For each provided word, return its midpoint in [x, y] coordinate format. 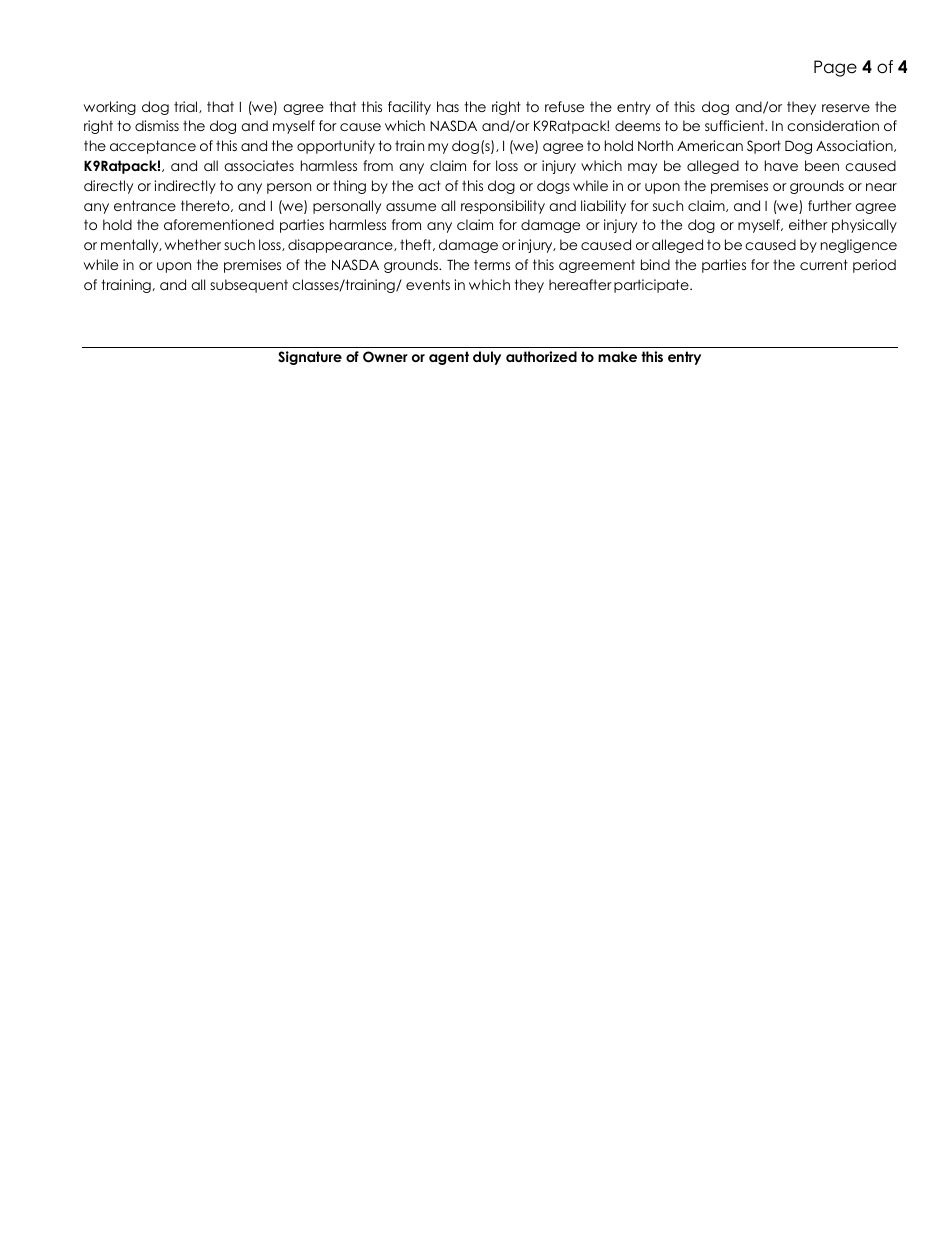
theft [417, 245]
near [881, 187]
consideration [833, 125]
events [428, 284]
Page [835, 68]
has [448, 106]
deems [637, 125]
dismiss [157, 125]
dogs [553, 187]
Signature [310, 358]
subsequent [249, 286]
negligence [859, 246]
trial [187, 107]
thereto [206, 206]
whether [193, 244]
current [824, 264]
